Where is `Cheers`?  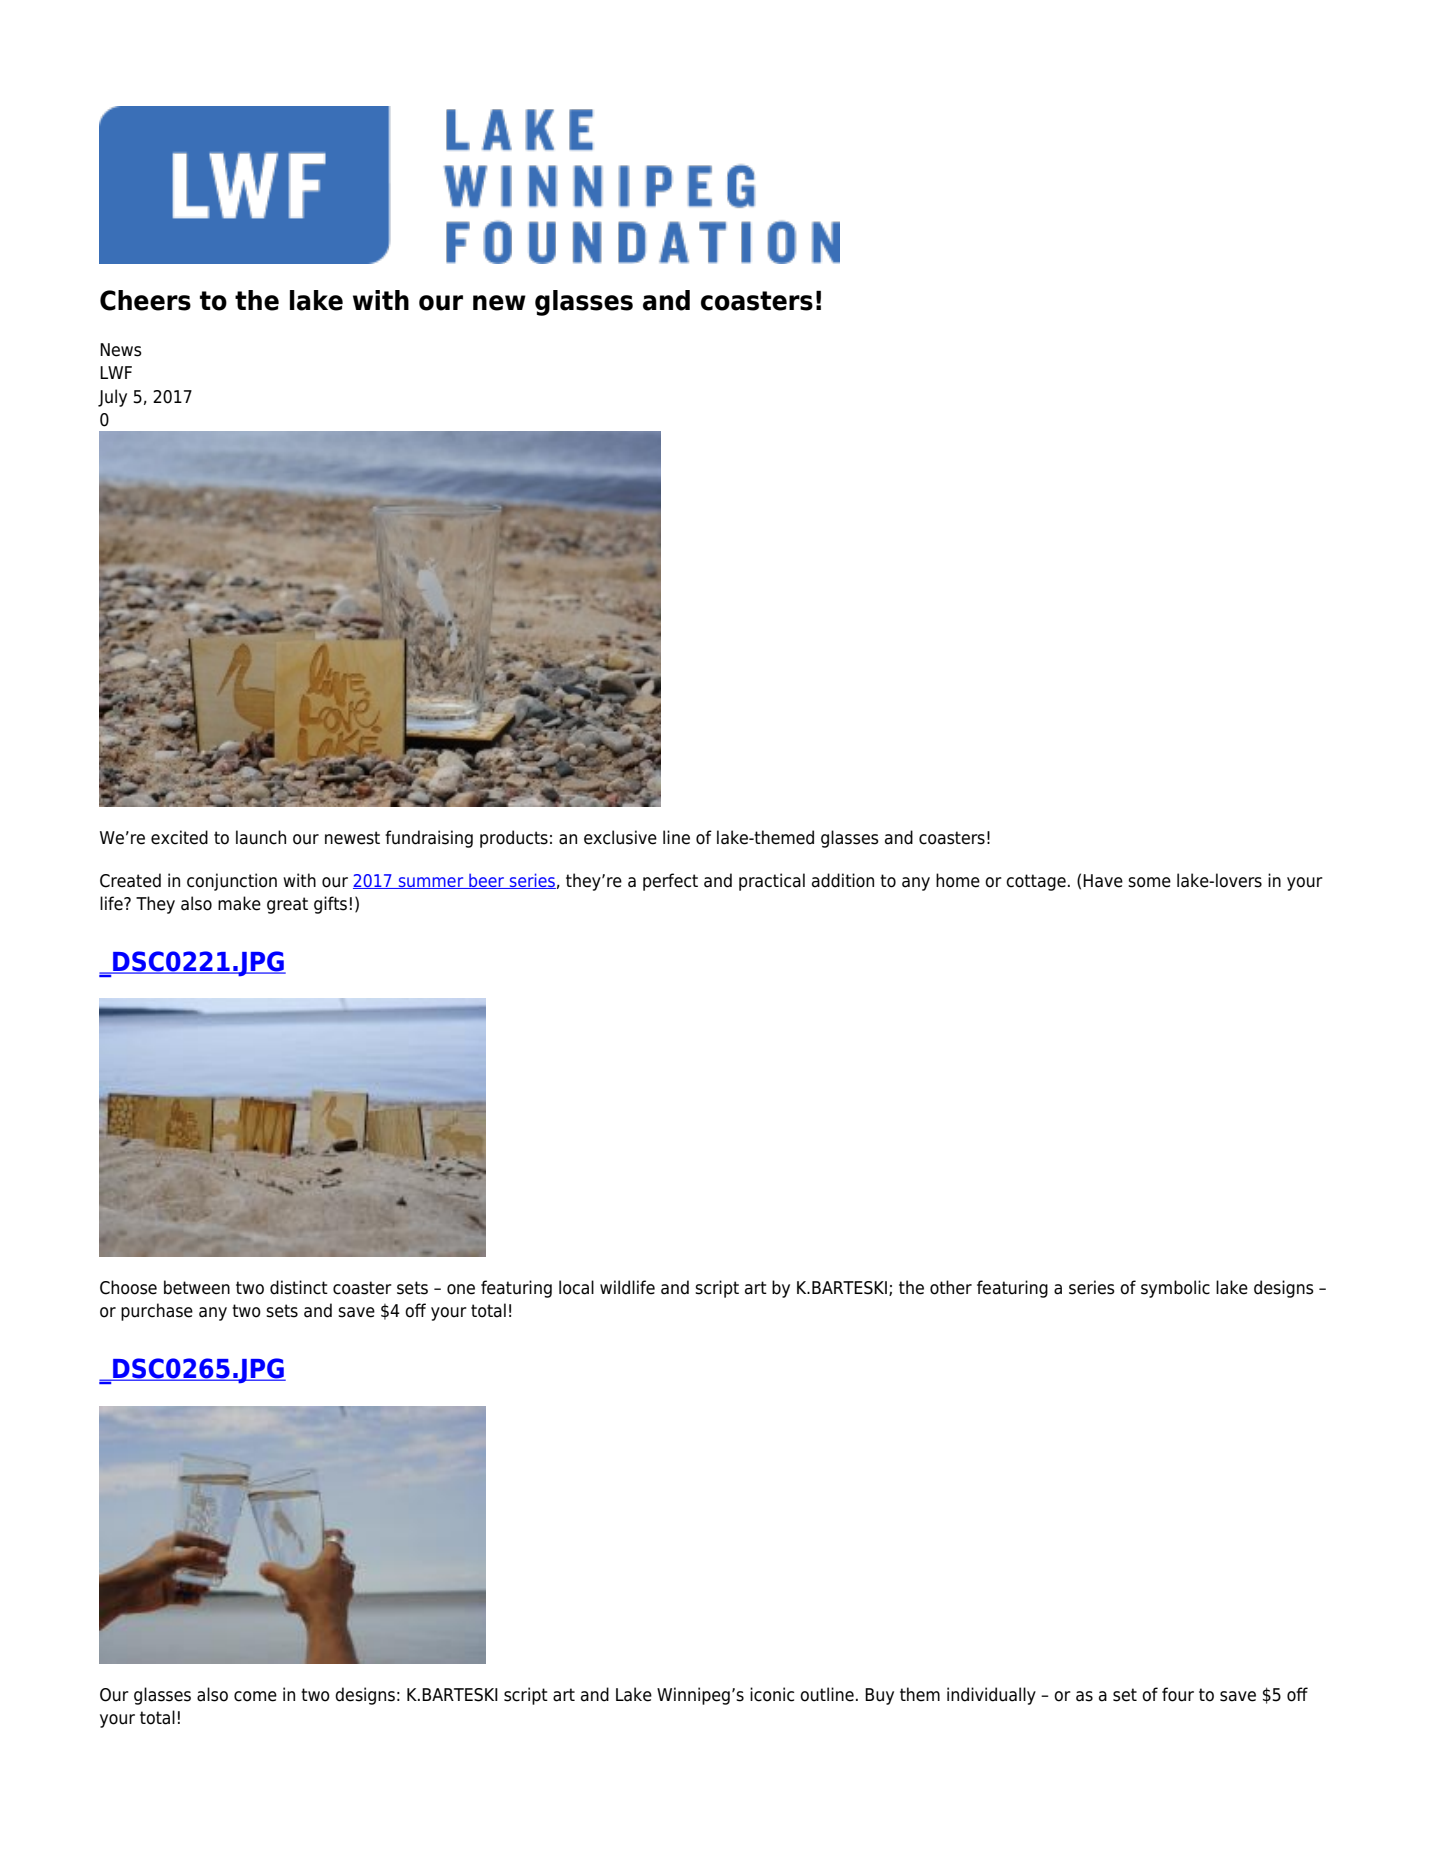
Cheers is located at coordinates (145, 300).
